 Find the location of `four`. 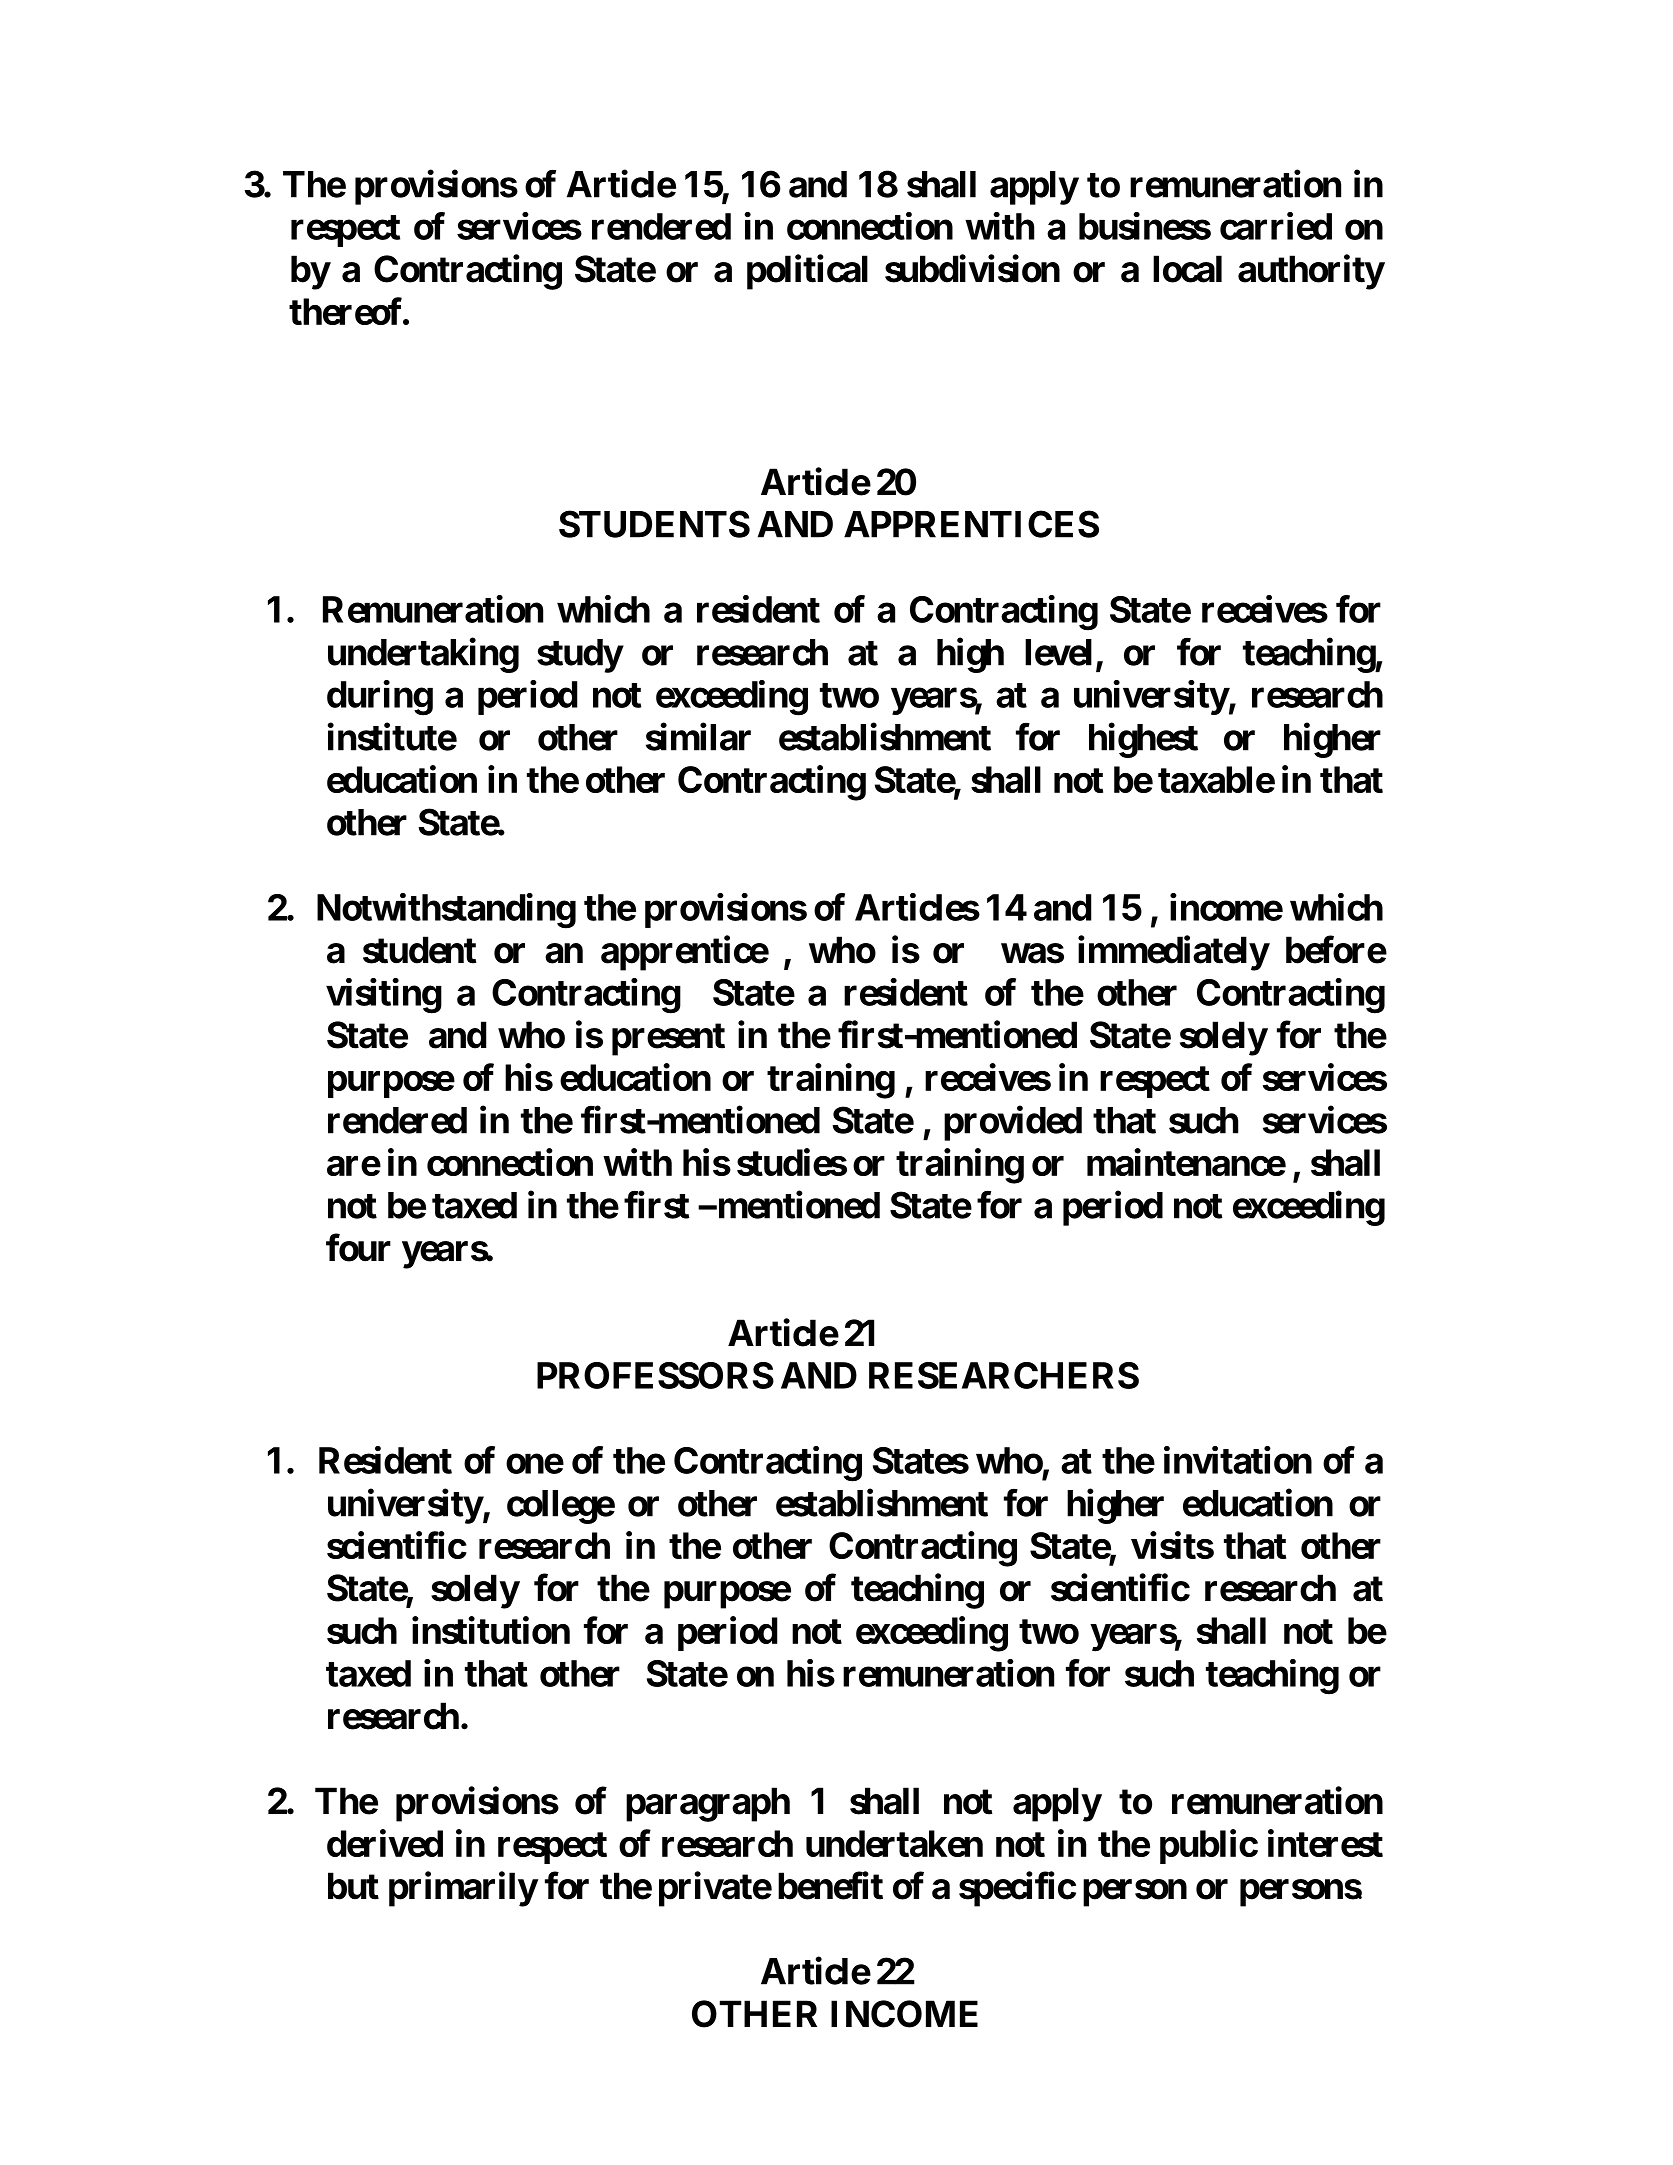

four is located at coordinates (358, 1248).
